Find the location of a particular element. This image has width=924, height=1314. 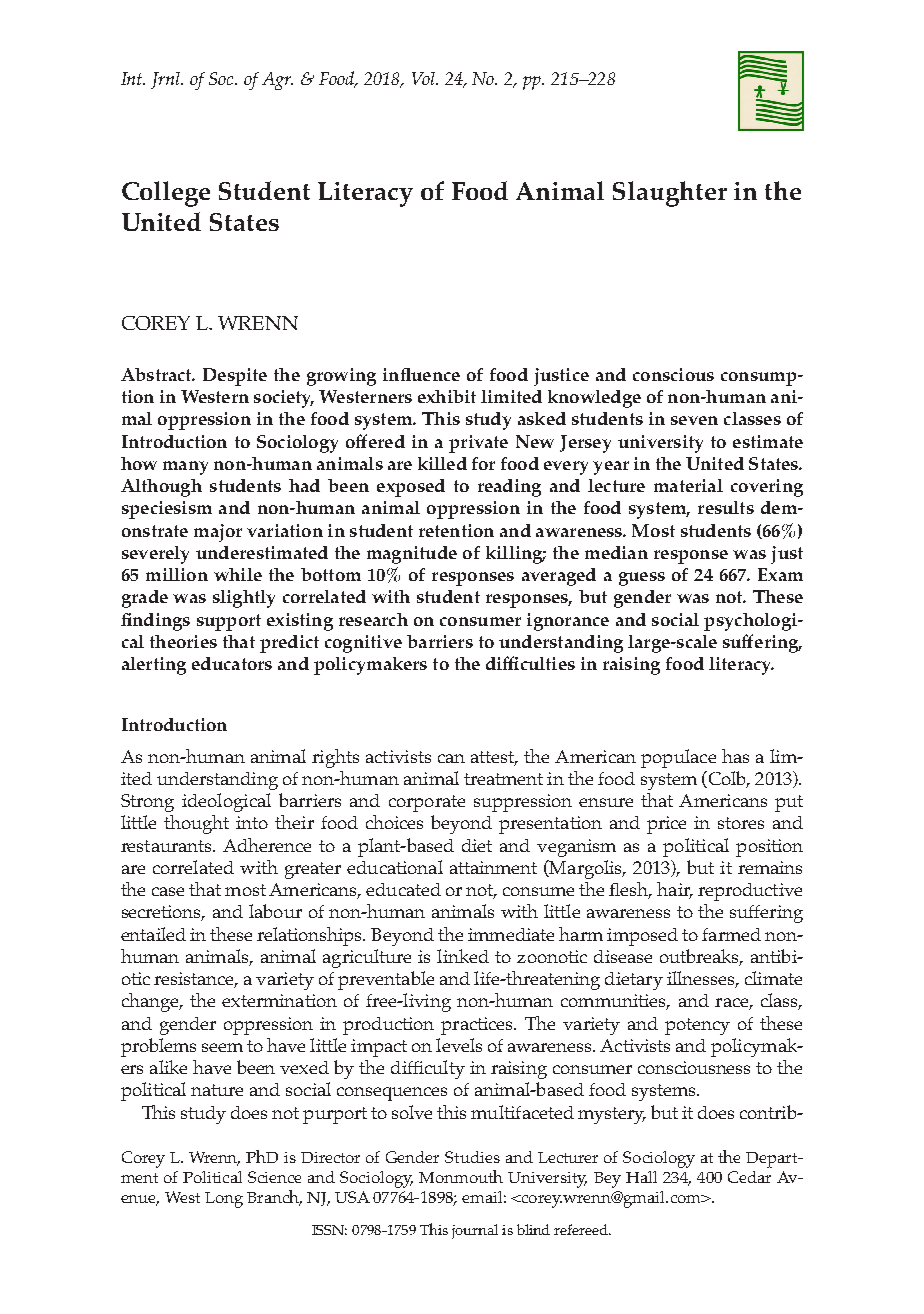

linked is located at coordinates (463, 956).
